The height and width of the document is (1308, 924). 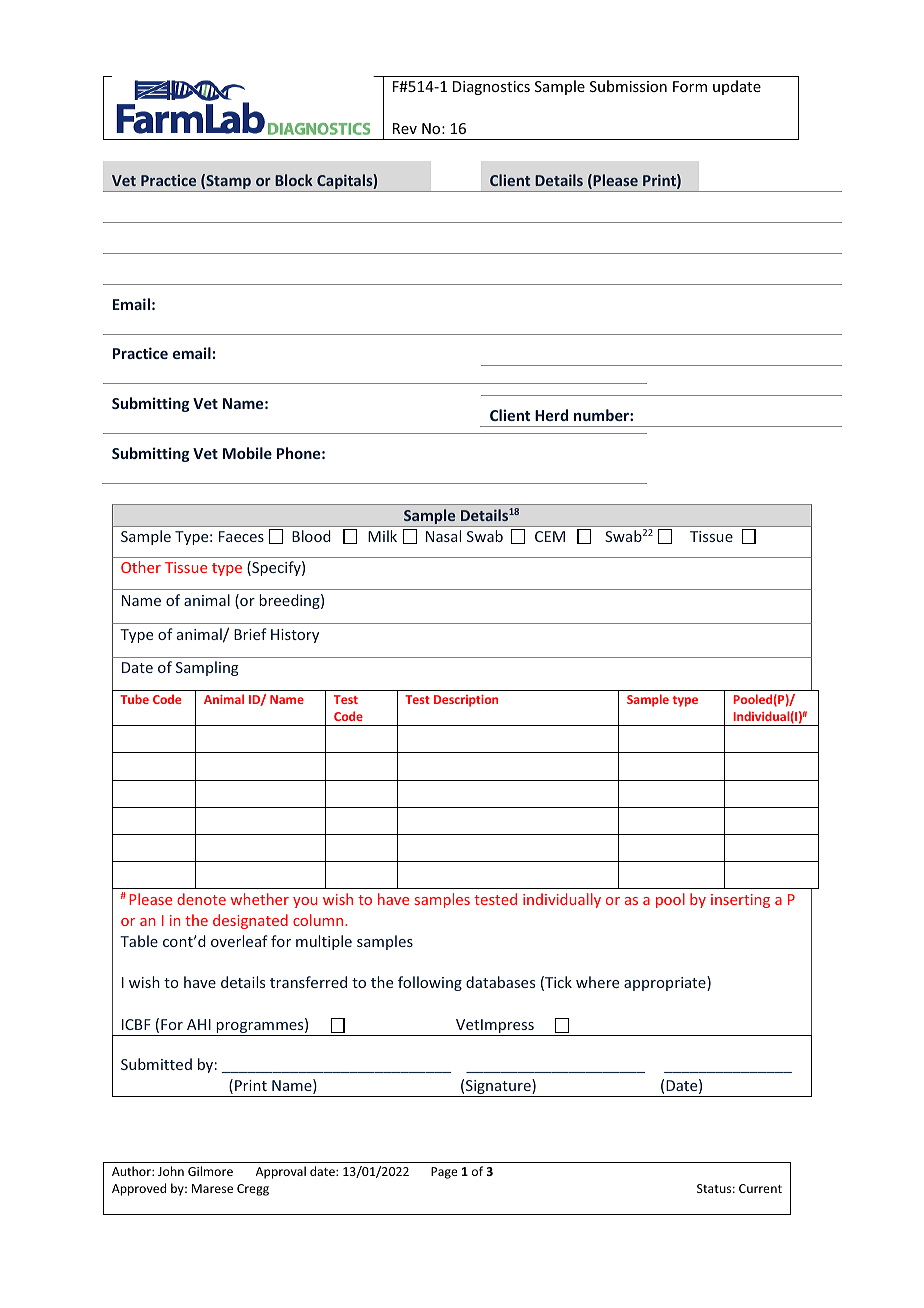 I want to click on Form, so click(x=690, y=86).
